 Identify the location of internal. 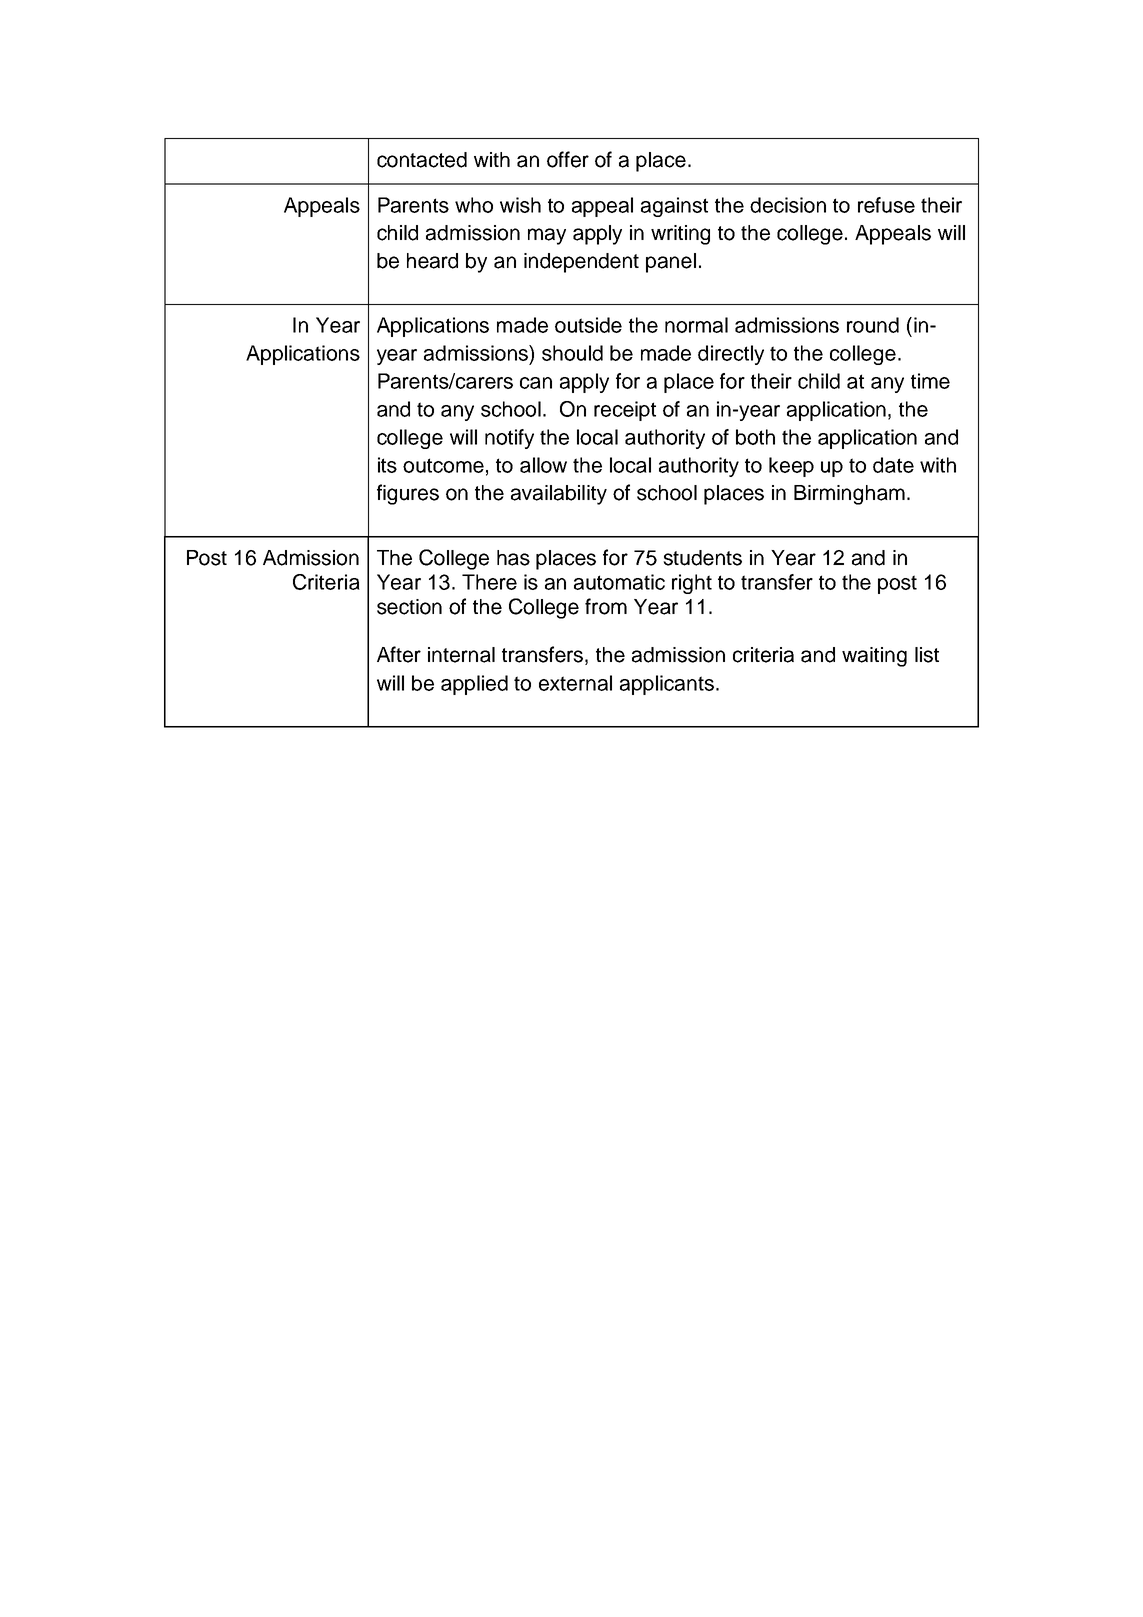
(461, 655).
